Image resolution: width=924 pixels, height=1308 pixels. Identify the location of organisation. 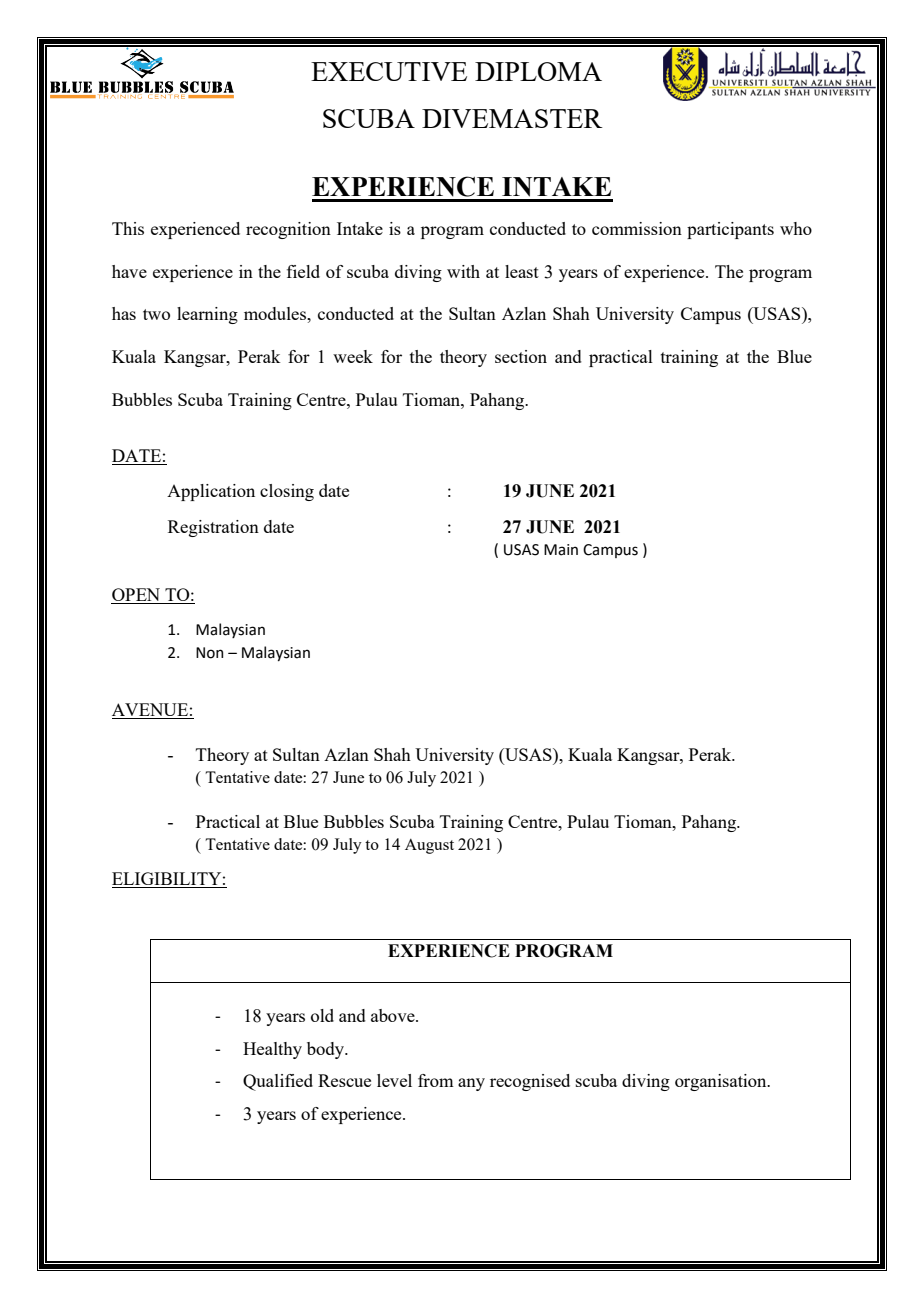
(722, 1082).
